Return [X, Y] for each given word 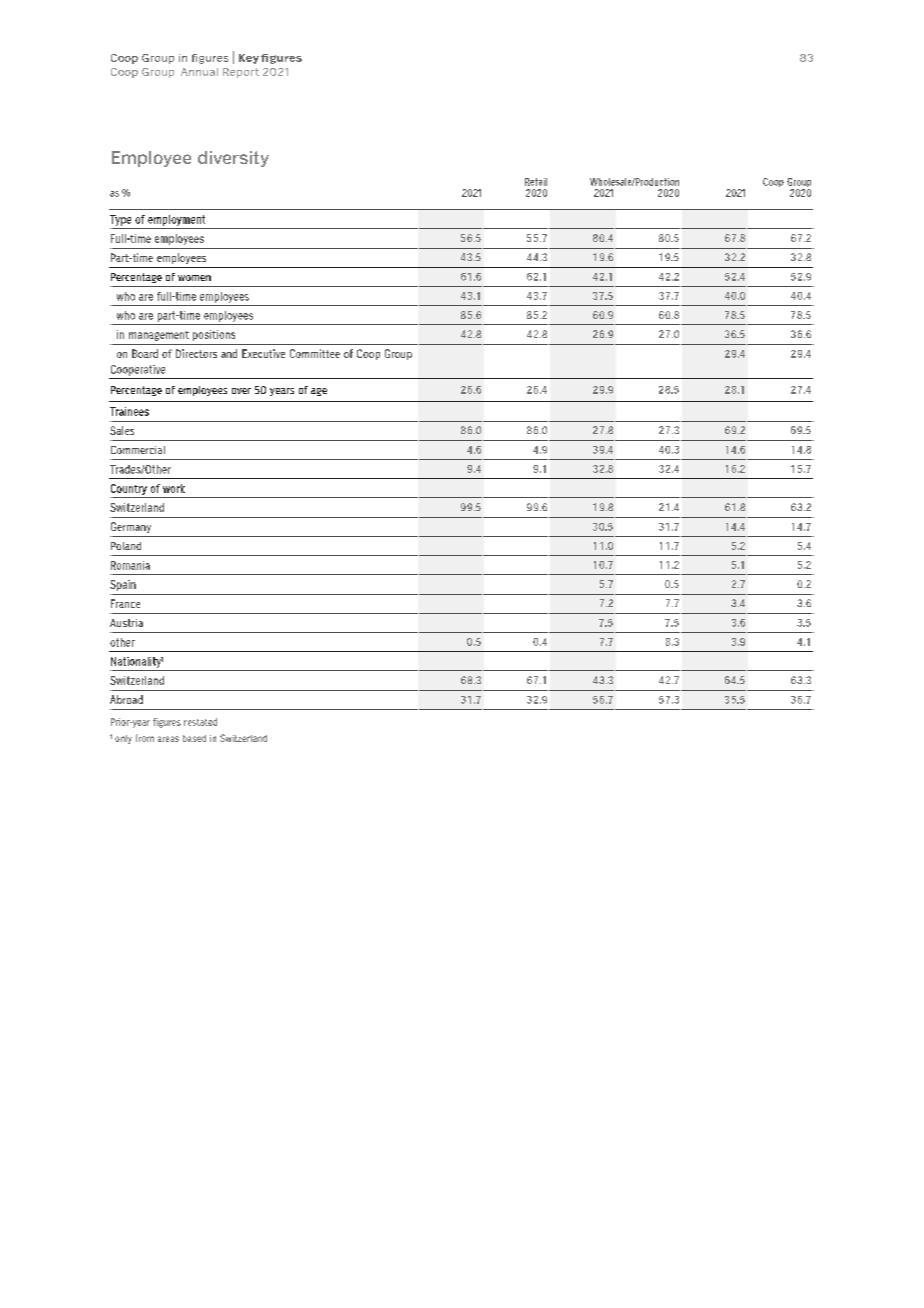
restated [200, 722]
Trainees [129, 411]
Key [249, 59]
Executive [263, 353]
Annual [199, 72]
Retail [536, 182]
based [194, 738]
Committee [315, 353]
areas [168, 739]
